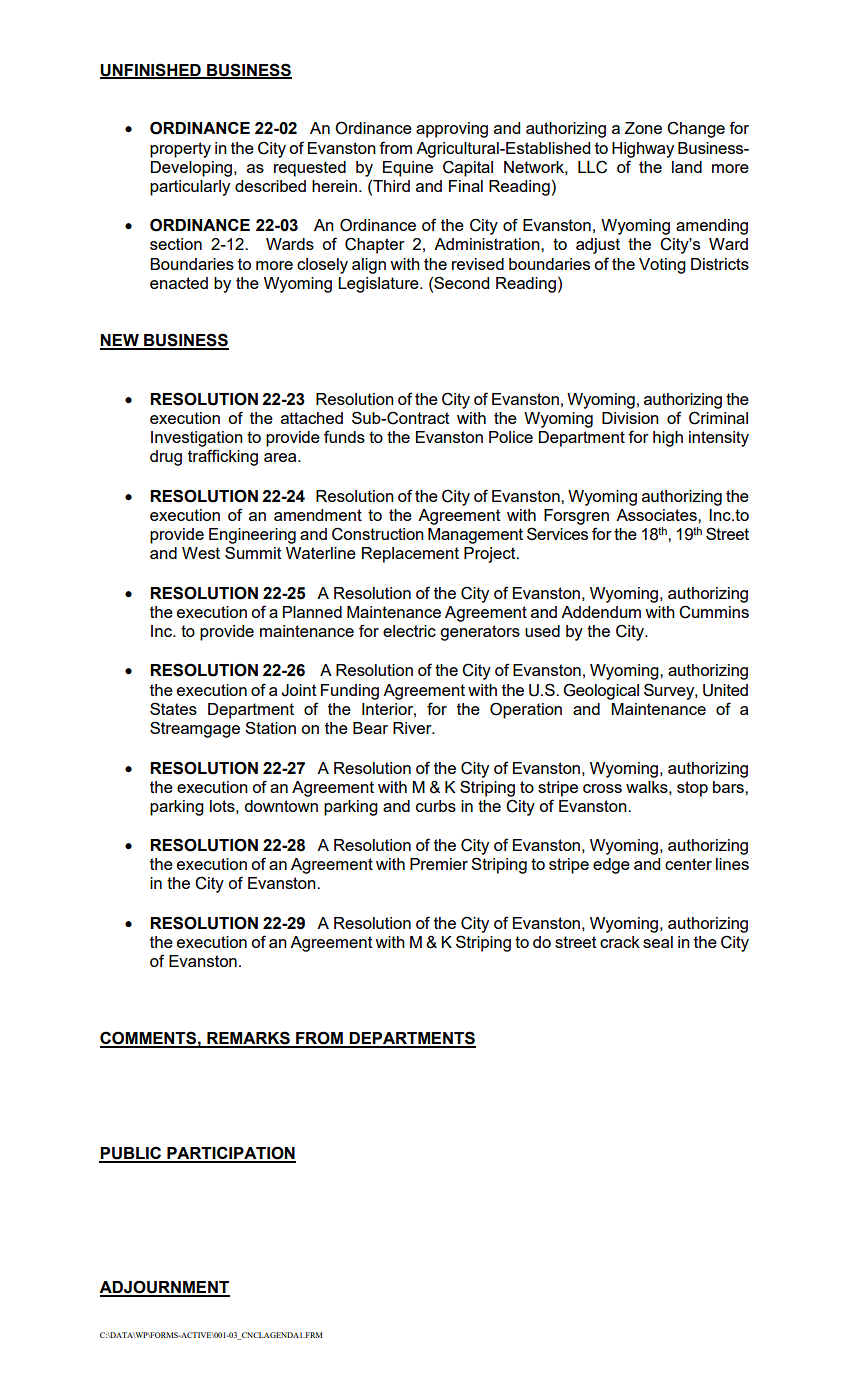 Image resolution: width=849 pixels, height=1400 pixels. Describe the element at coordinates (344, 436) in the screenshot. I see `funds` at that location.
